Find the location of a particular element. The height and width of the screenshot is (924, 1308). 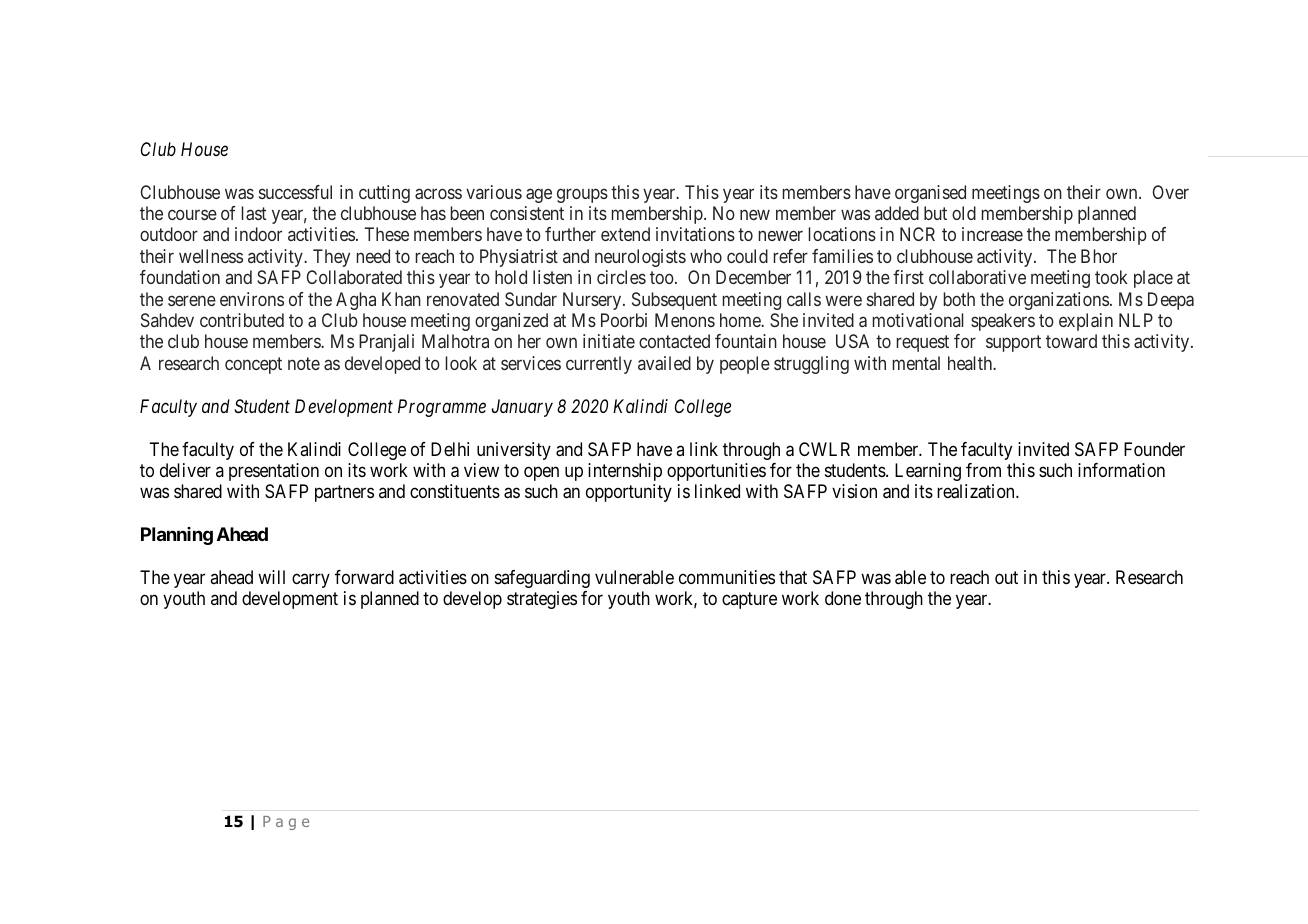

opportunity is located at coordinates (629, 493).
